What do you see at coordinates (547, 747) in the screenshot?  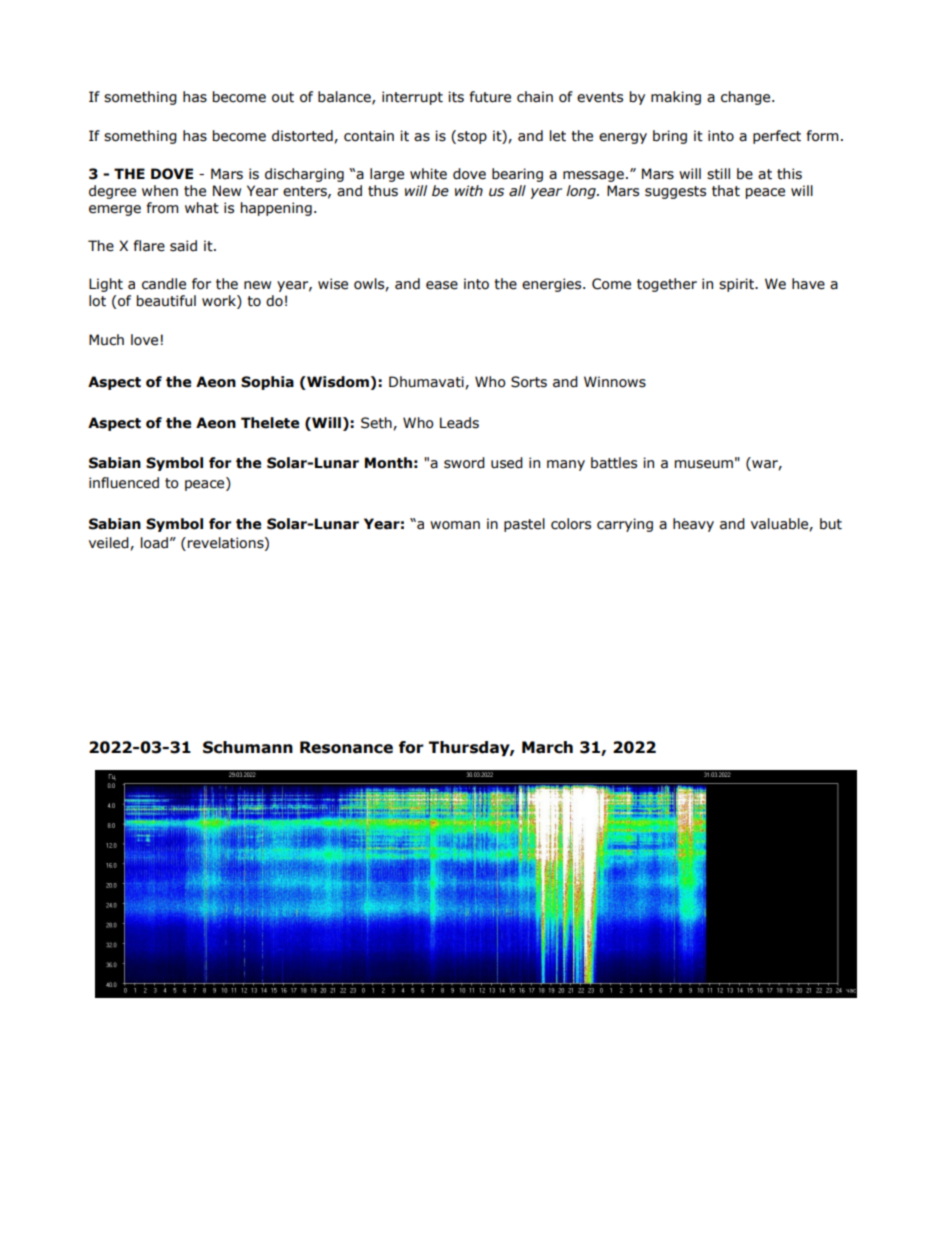 I see `March` at bounding box center [547, 747].
